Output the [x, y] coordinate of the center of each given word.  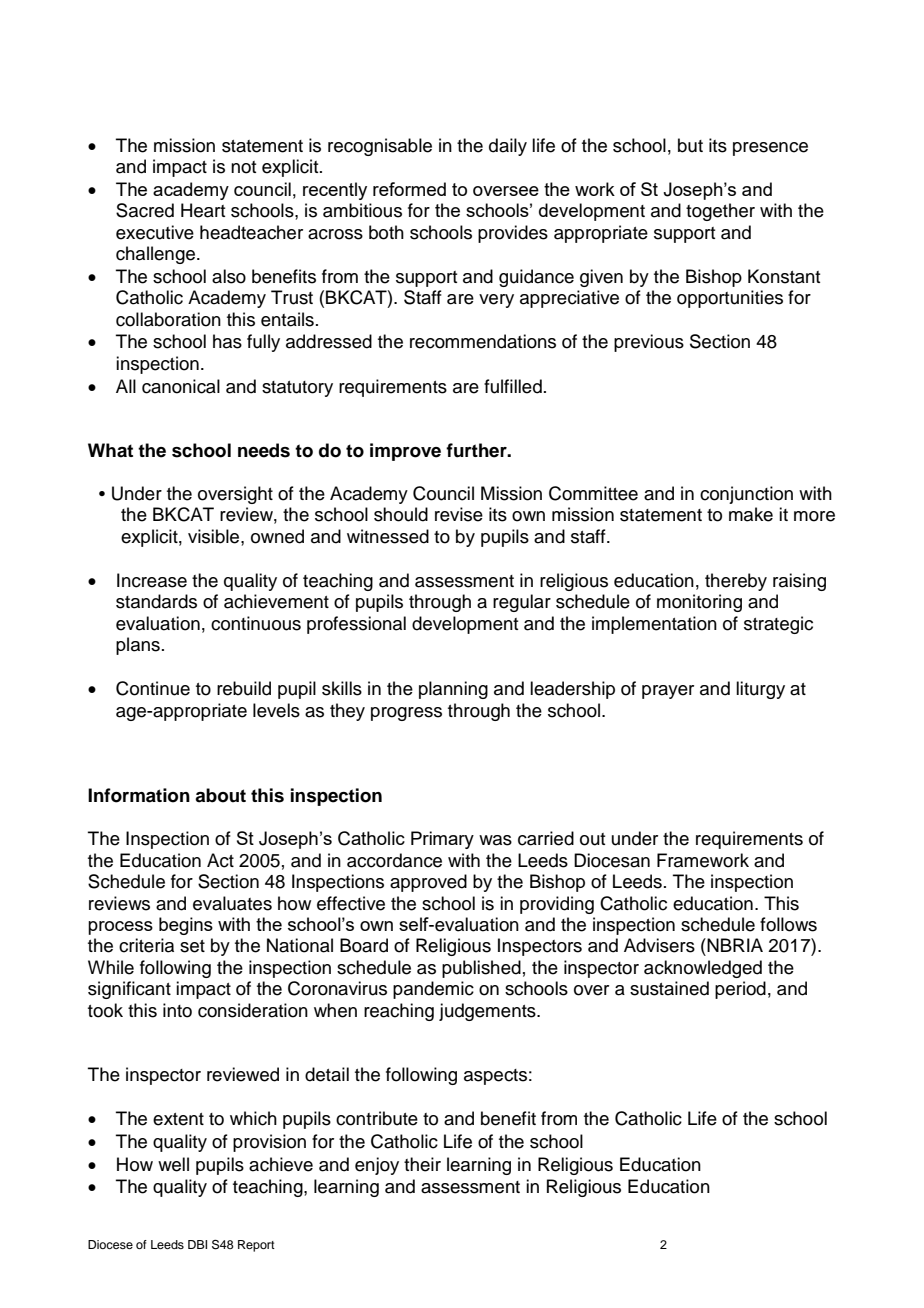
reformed [409, 189]
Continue [153, 688]
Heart [203, 210]
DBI [197, 1244]
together [720, 212]
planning [453, 690]
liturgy [760, 690]
